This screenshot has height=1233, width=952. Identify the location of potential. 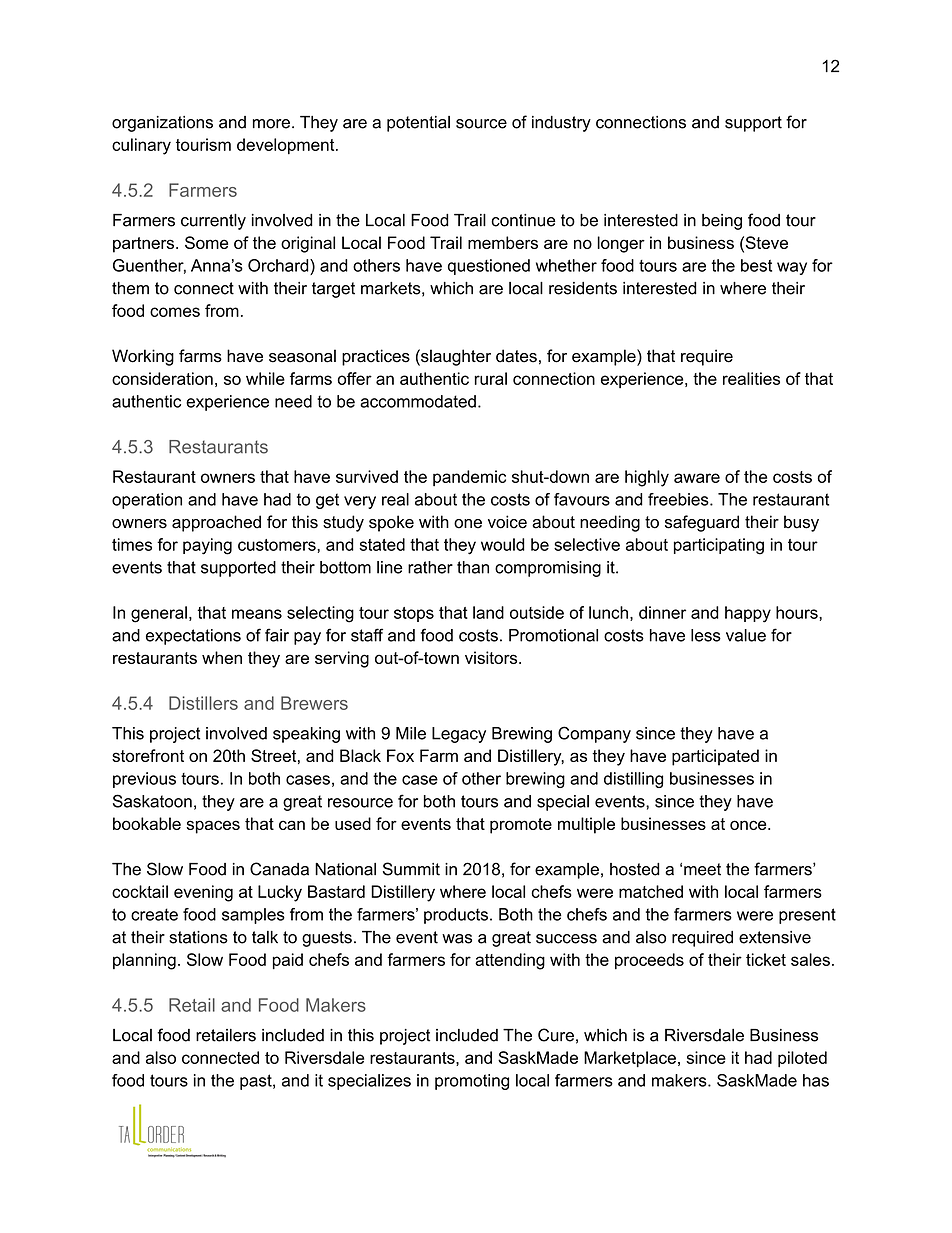
(418, 124).
